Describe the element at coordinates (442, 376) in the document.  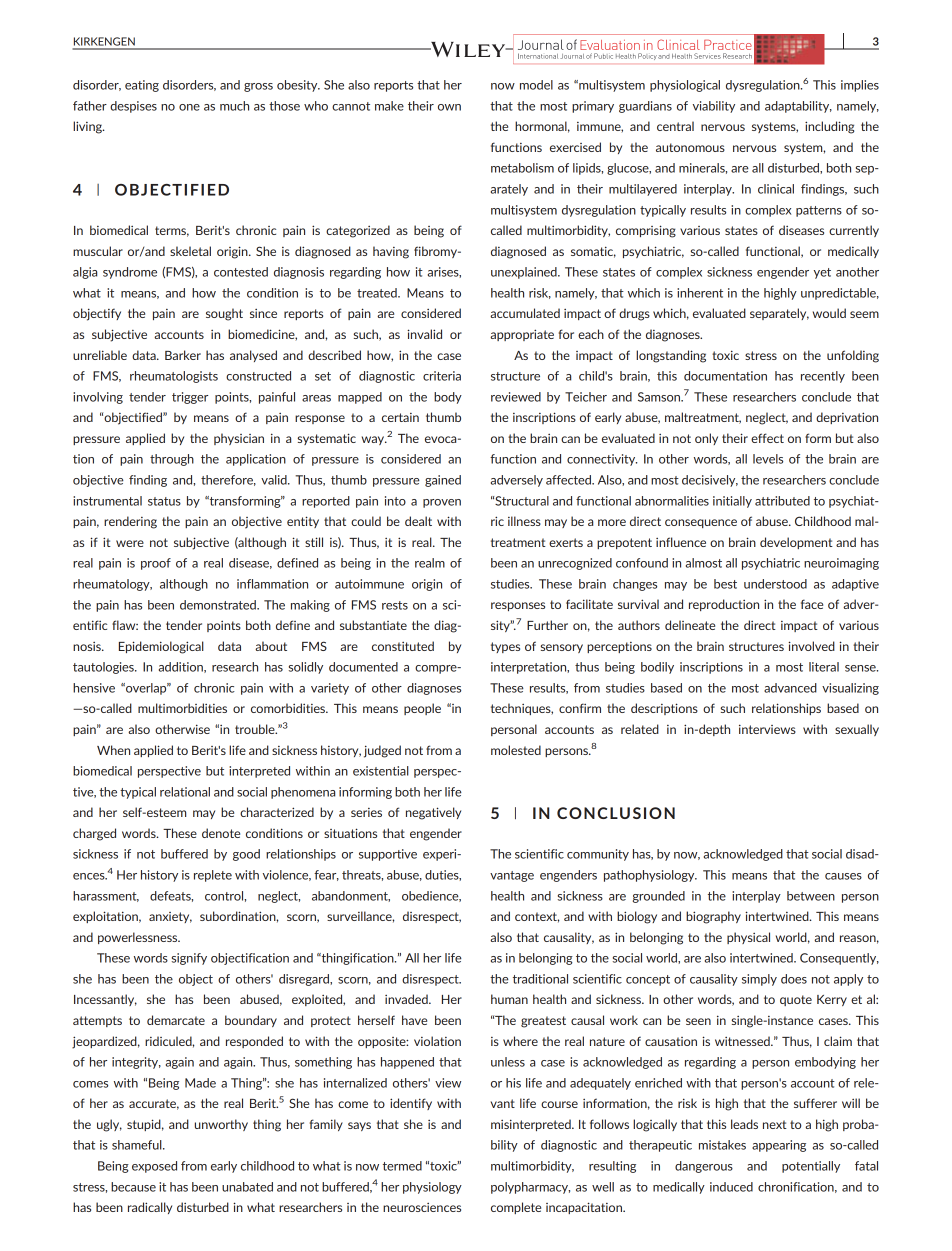
I see `criteria` at that location.
